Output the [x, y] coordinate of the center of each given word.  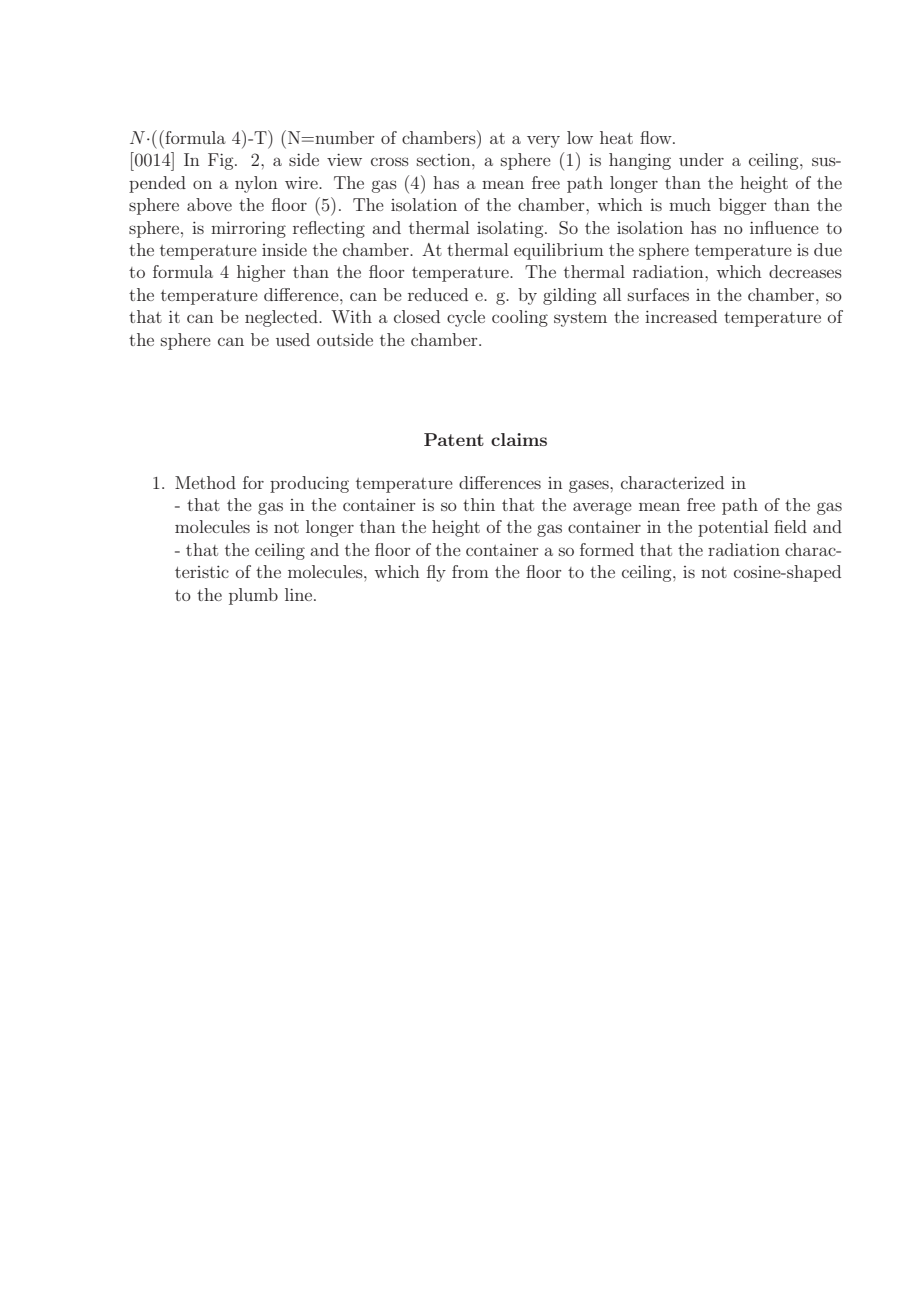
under [701, 159]
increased [681, 316]
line [300, 594]
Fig [222, 161]
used [293, 339]
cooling [520, 318]
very [543, 141]
